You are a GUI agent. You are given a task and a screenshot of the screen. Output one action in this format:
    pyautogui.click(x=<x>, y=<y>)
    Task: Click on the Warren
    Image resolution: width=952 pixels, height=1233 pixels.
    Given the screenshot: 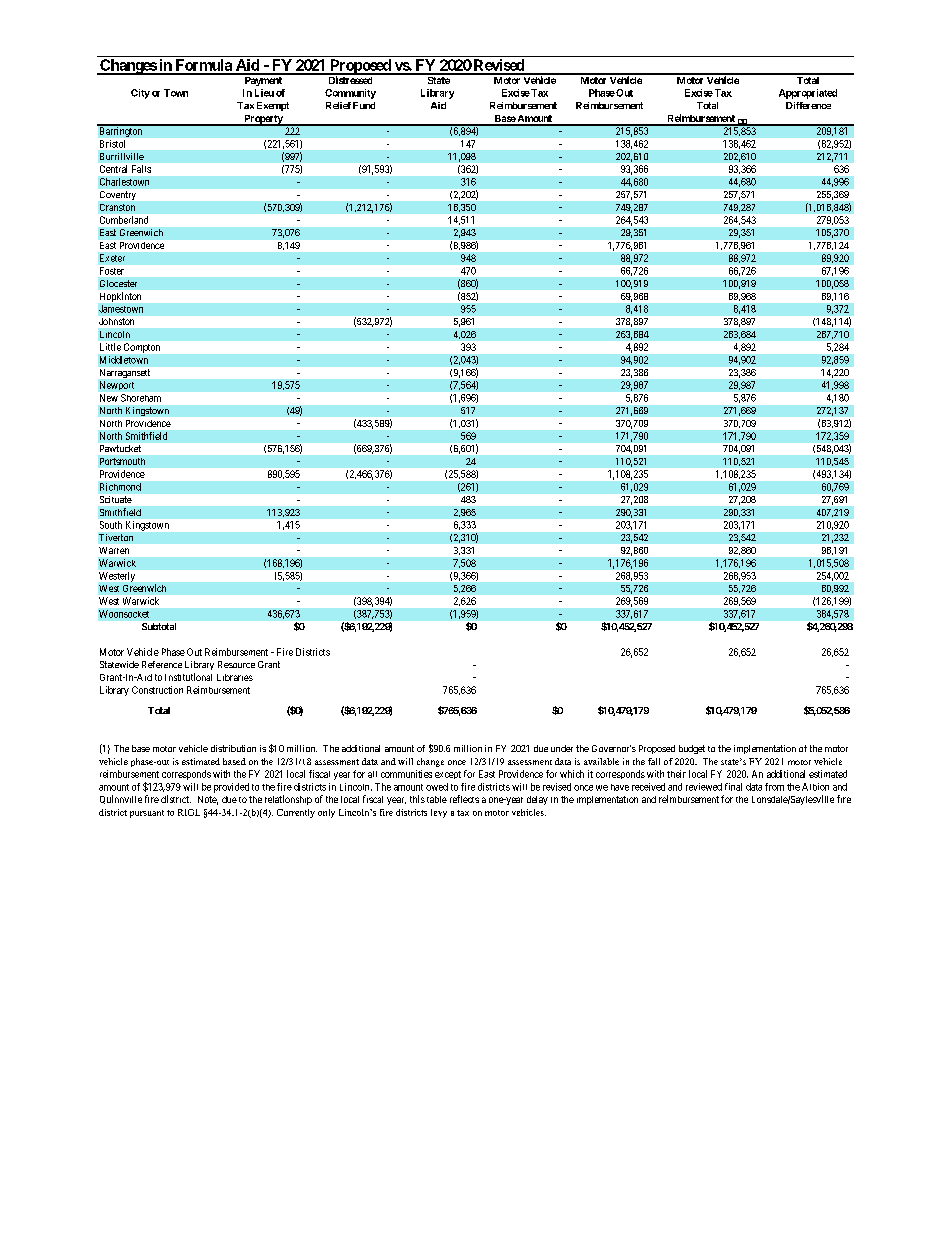 What is the action you would take?
    pyautogui.click(x=114, y=550)
